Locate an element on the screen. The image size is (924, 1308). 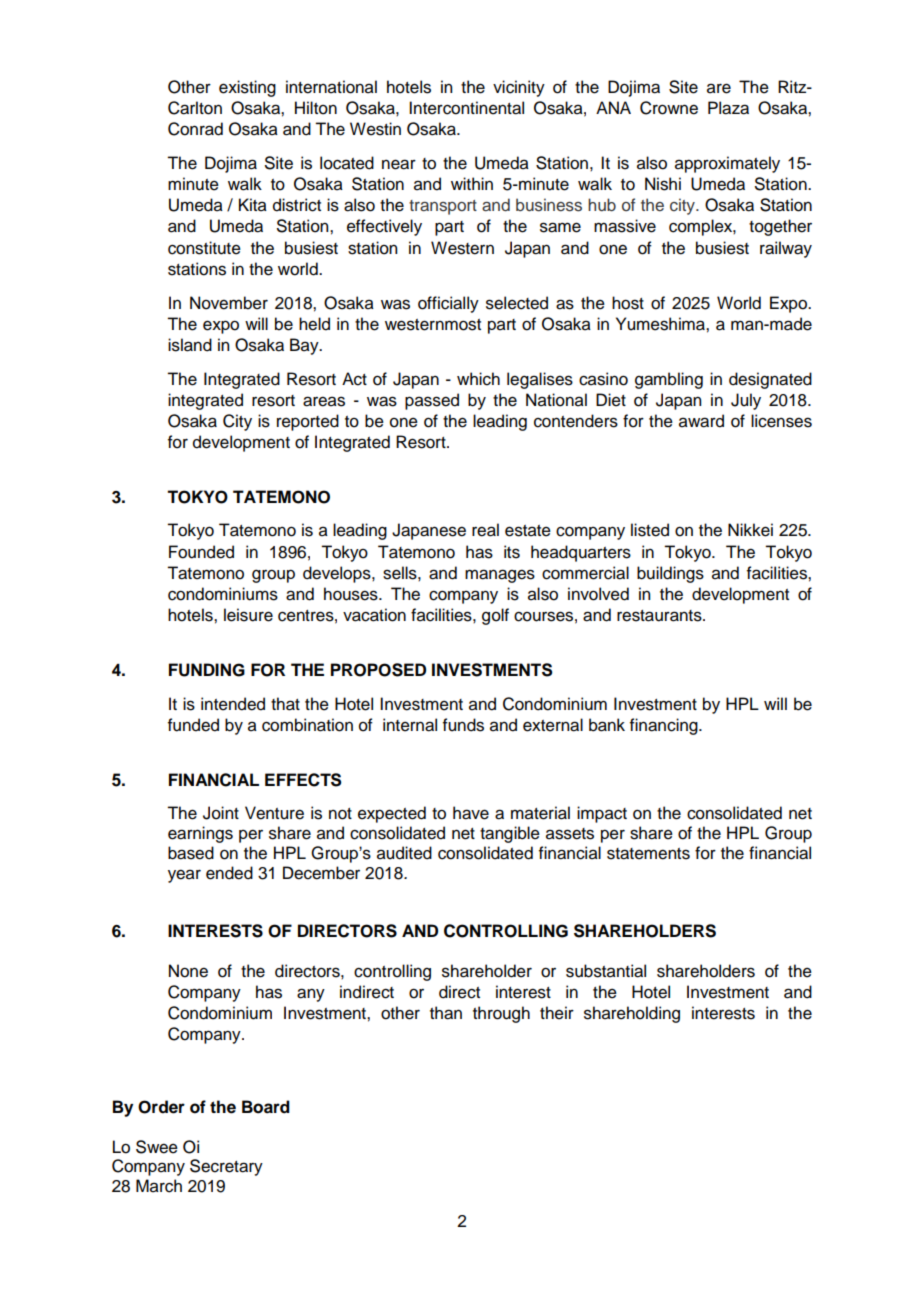
golf is located at coordinates (495, 616).
